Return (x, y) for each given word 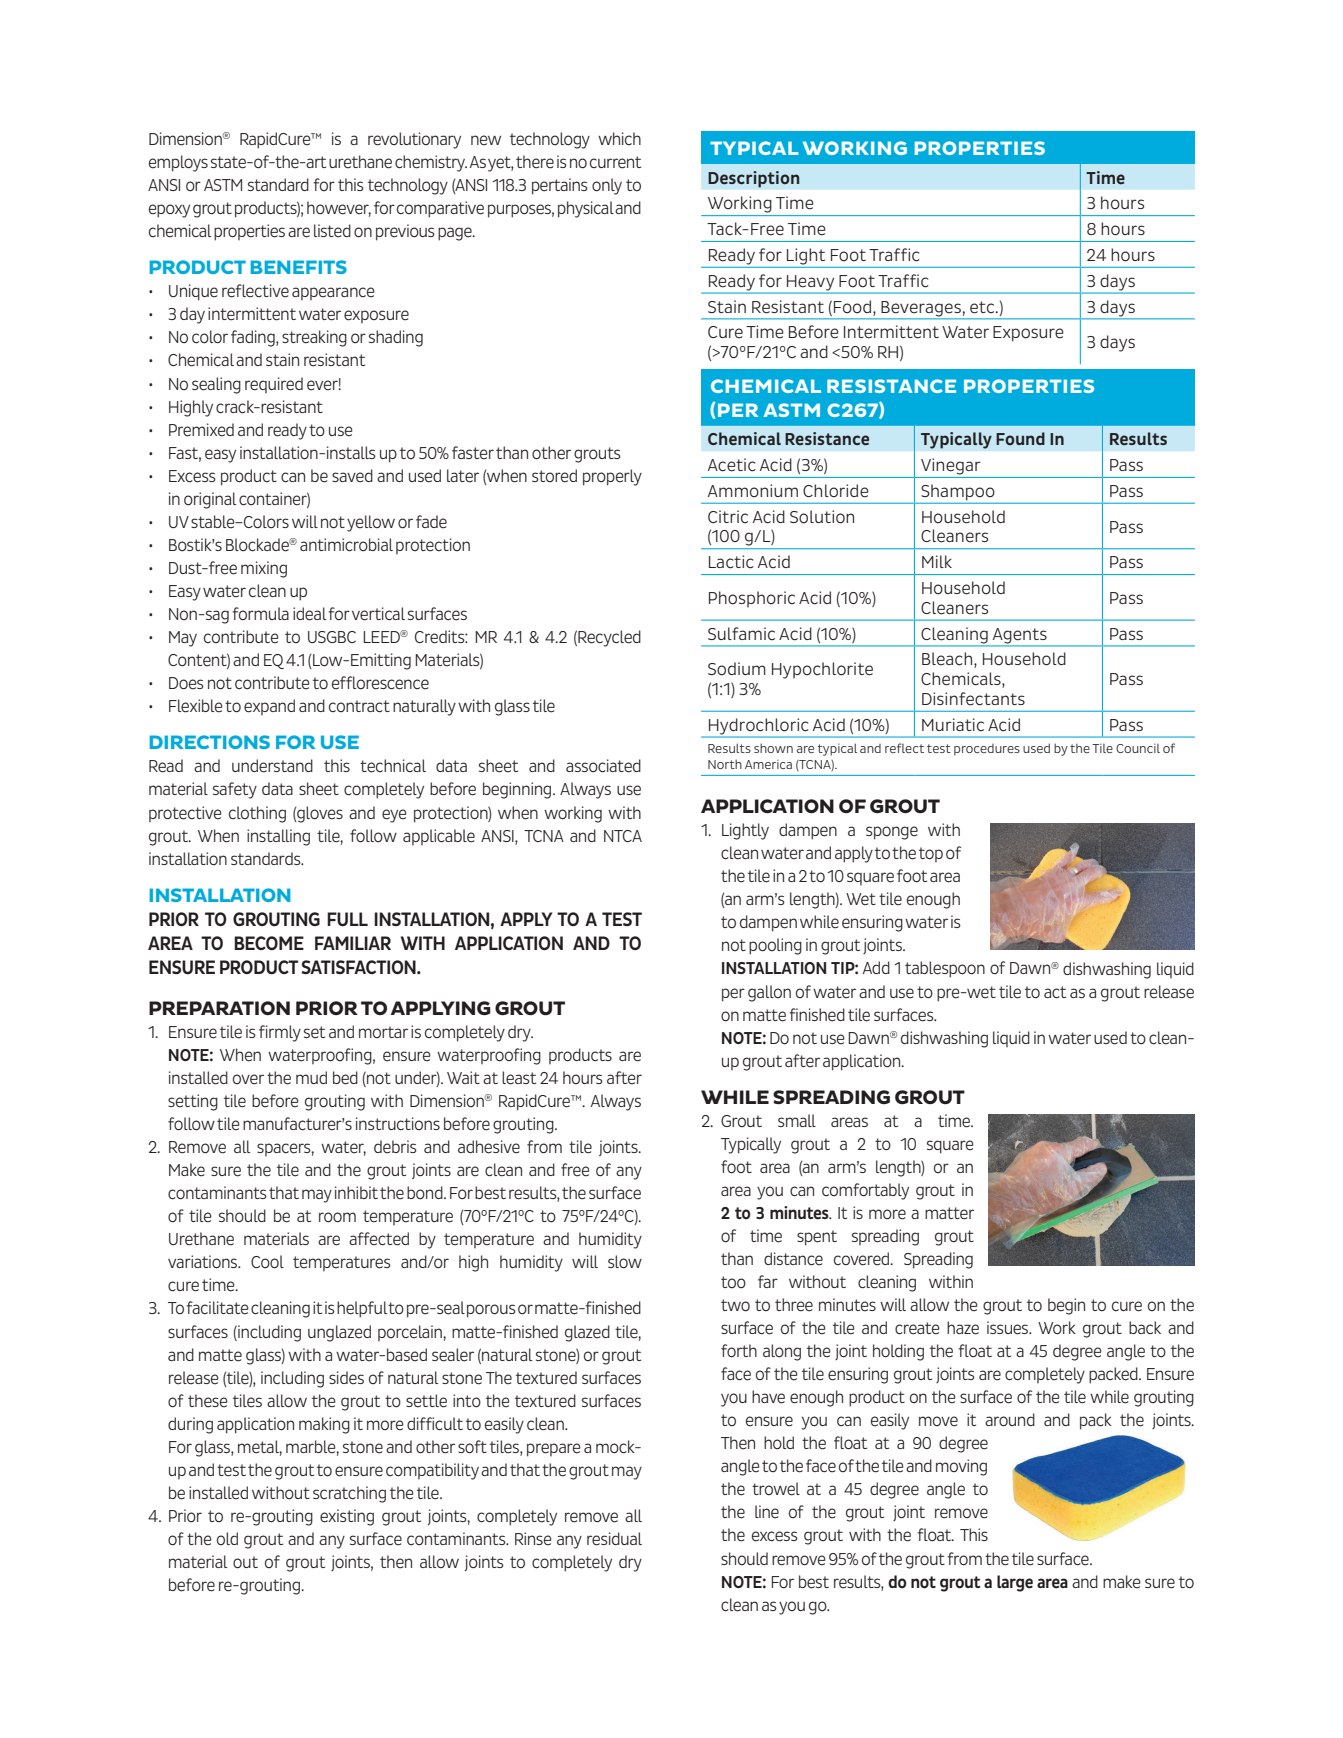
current (615, 162)
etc (983, 307)
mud (311, 1077)
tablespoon (945, 969)
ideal (309, 614)
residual (614, 1539)
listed (332, 231)
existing (347, 1517)
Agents (1019, 637)
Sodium (737, 669)
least (519, 1078)
